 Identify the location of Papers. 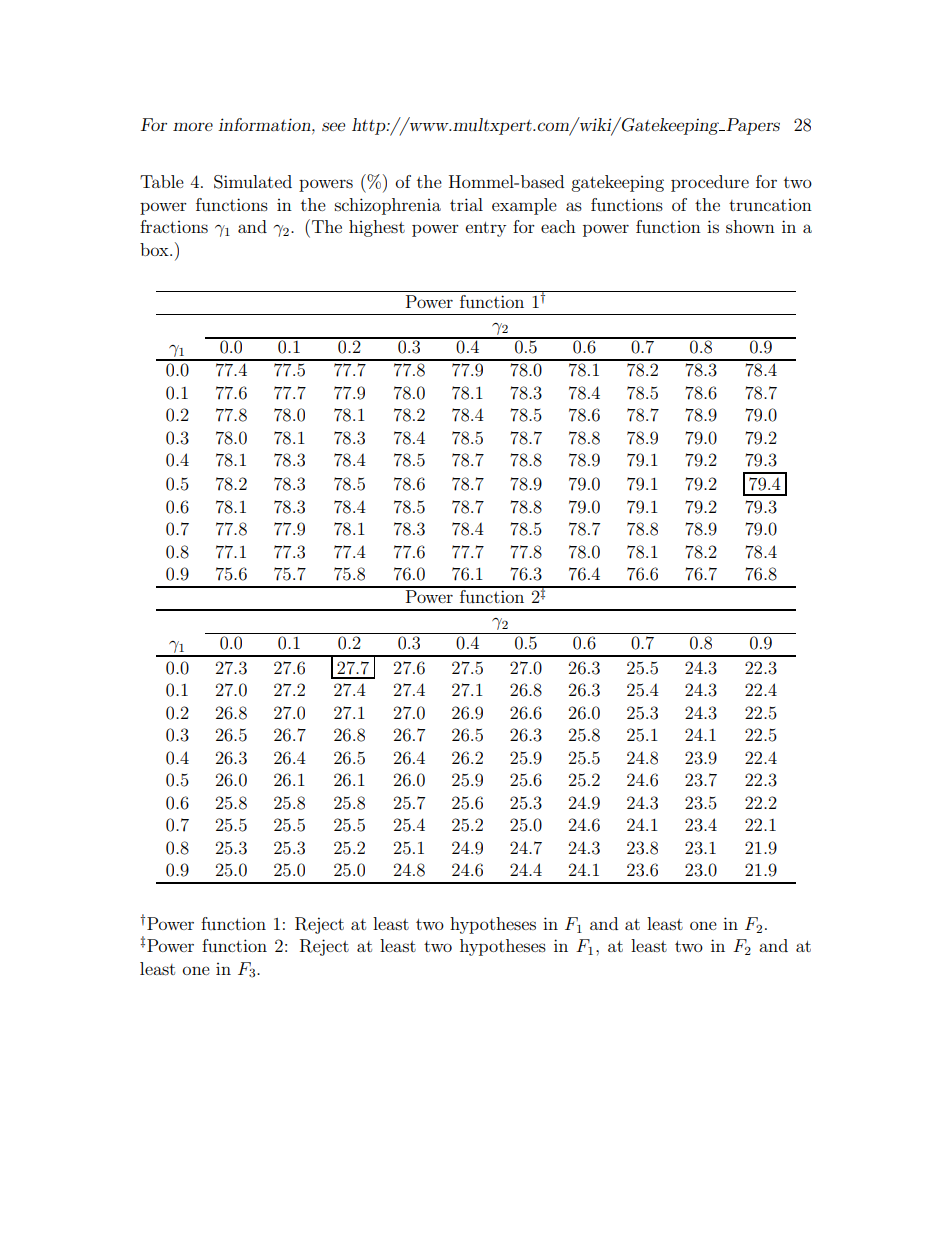
(752, 126).
